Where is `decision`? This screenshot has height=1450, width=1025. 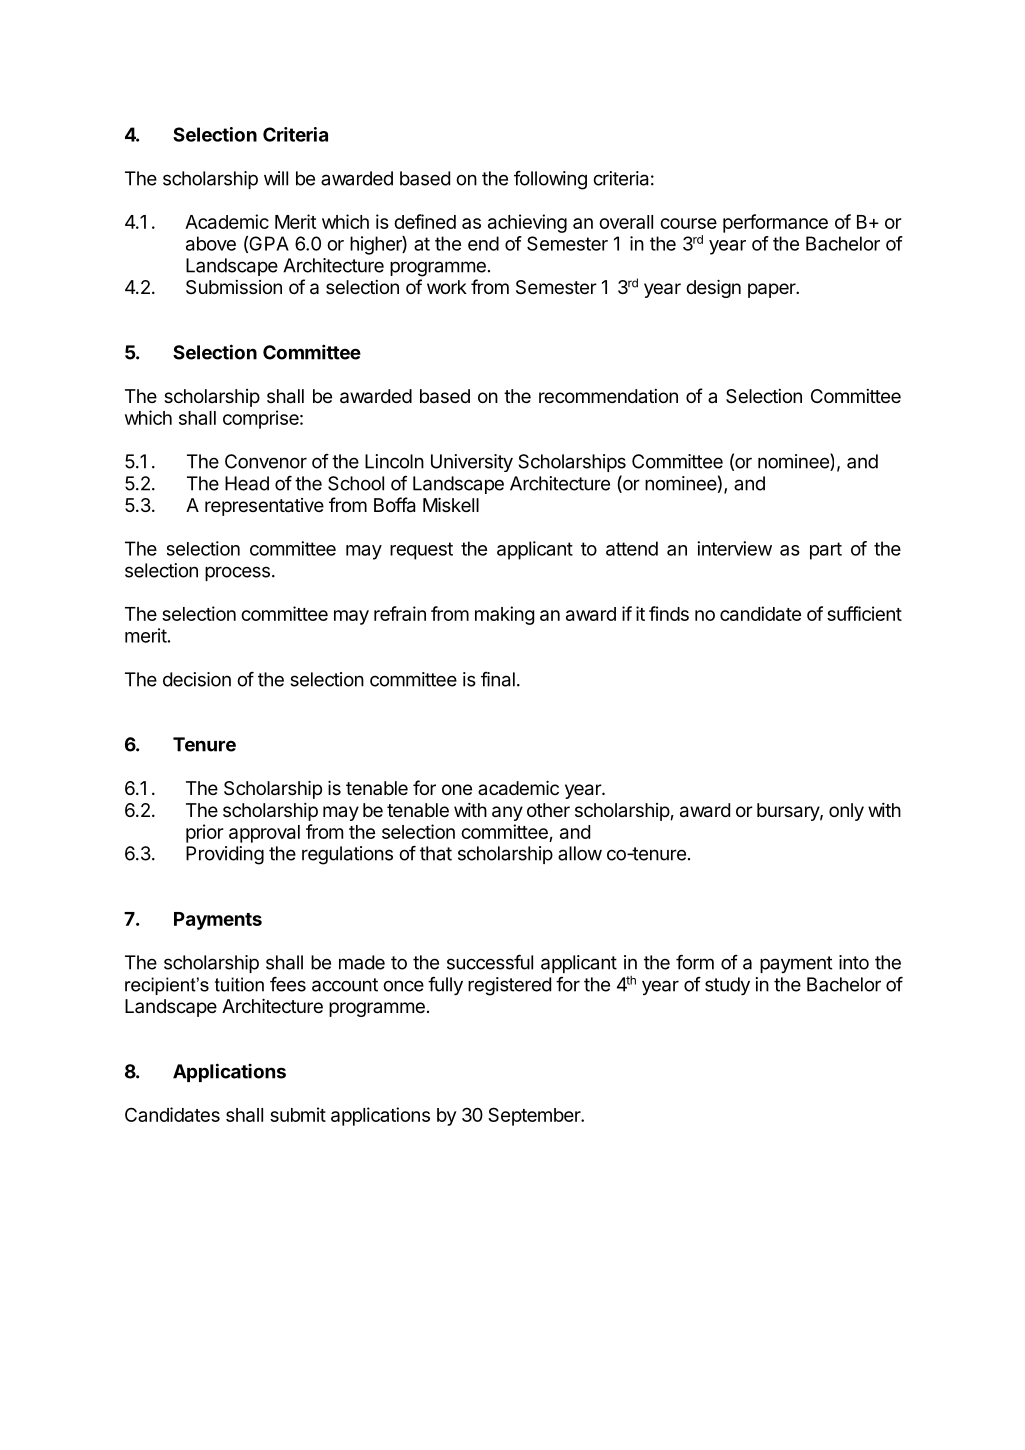
decision is located at coordinates (197, 679).
